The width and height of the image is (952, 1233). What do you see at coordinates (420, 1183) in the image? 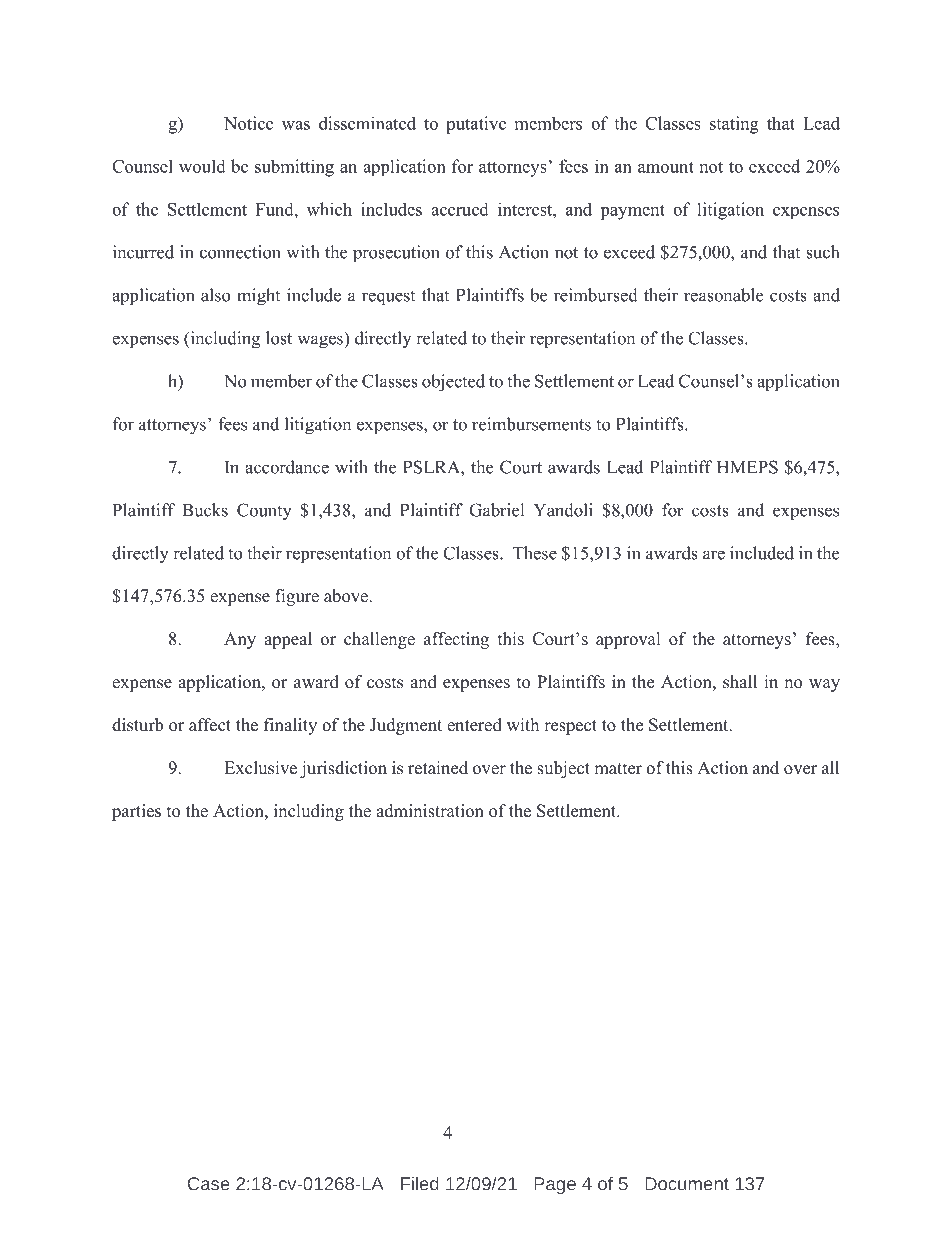
I see `Filed` at bounding box center [420, 1183].
